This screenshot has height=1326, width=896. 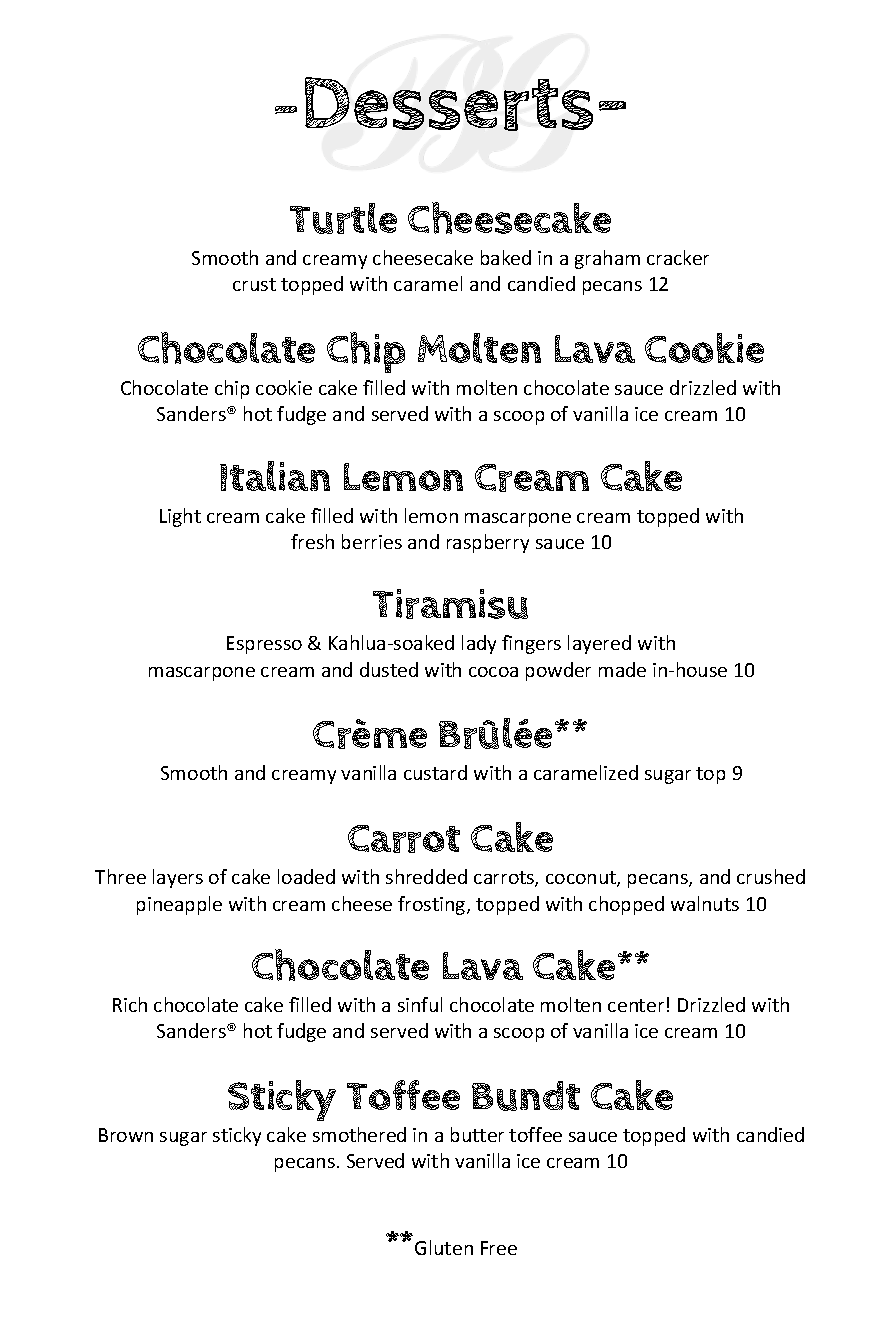 What do you see at coordinates (479, 644) in the screenshot?
I see `lady` at bounding box center [479, 644].
